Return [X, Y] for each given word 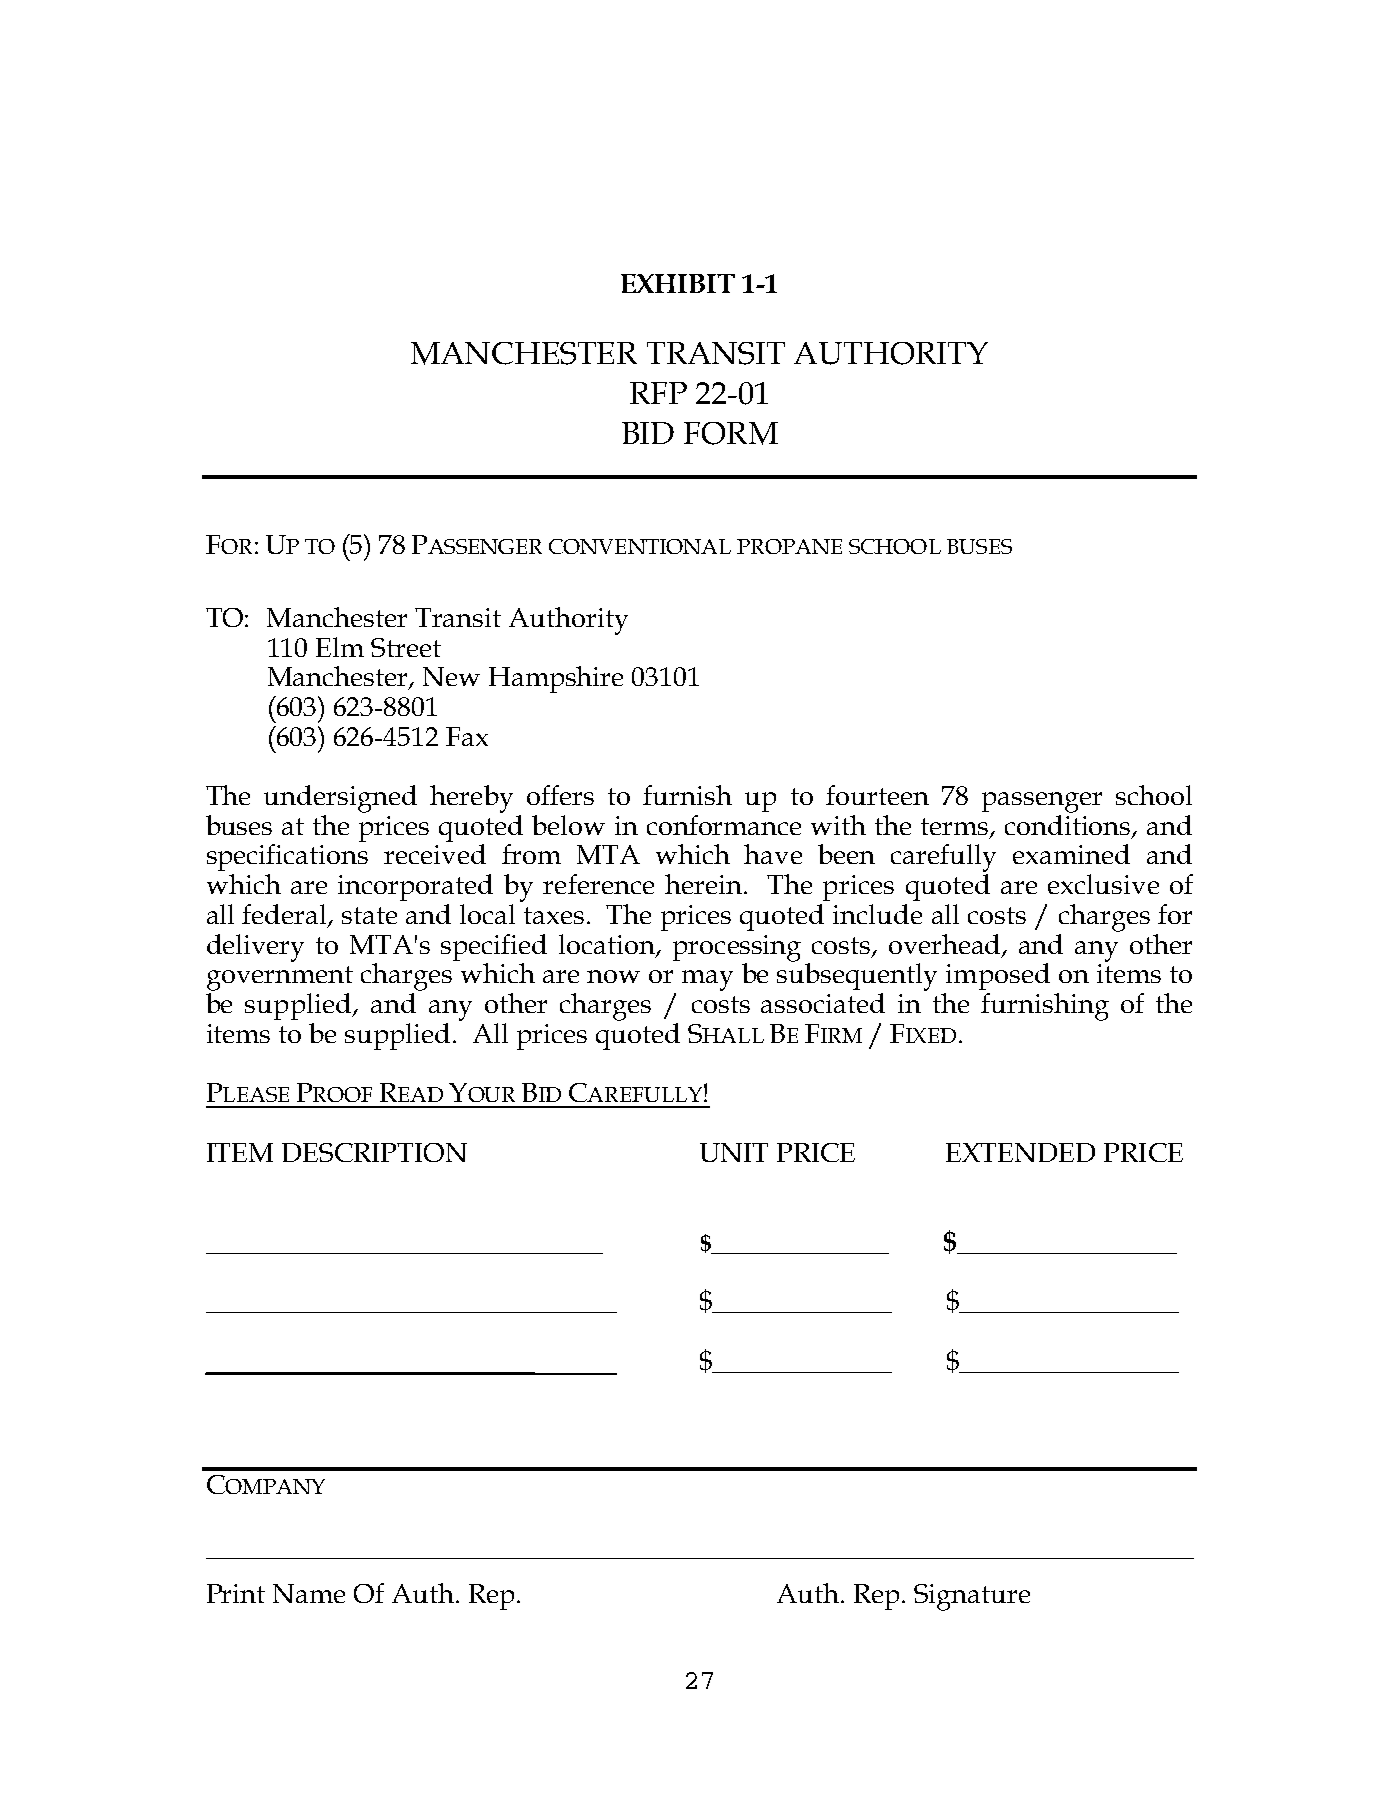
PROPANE [789, 546]
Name [309, 1593]
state [369, 915]
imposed [998, 976]
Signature [972, 1597]
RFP [658, 393]
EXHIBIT [678, 283]
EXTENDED [1020, 1152]
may [707, 980]
